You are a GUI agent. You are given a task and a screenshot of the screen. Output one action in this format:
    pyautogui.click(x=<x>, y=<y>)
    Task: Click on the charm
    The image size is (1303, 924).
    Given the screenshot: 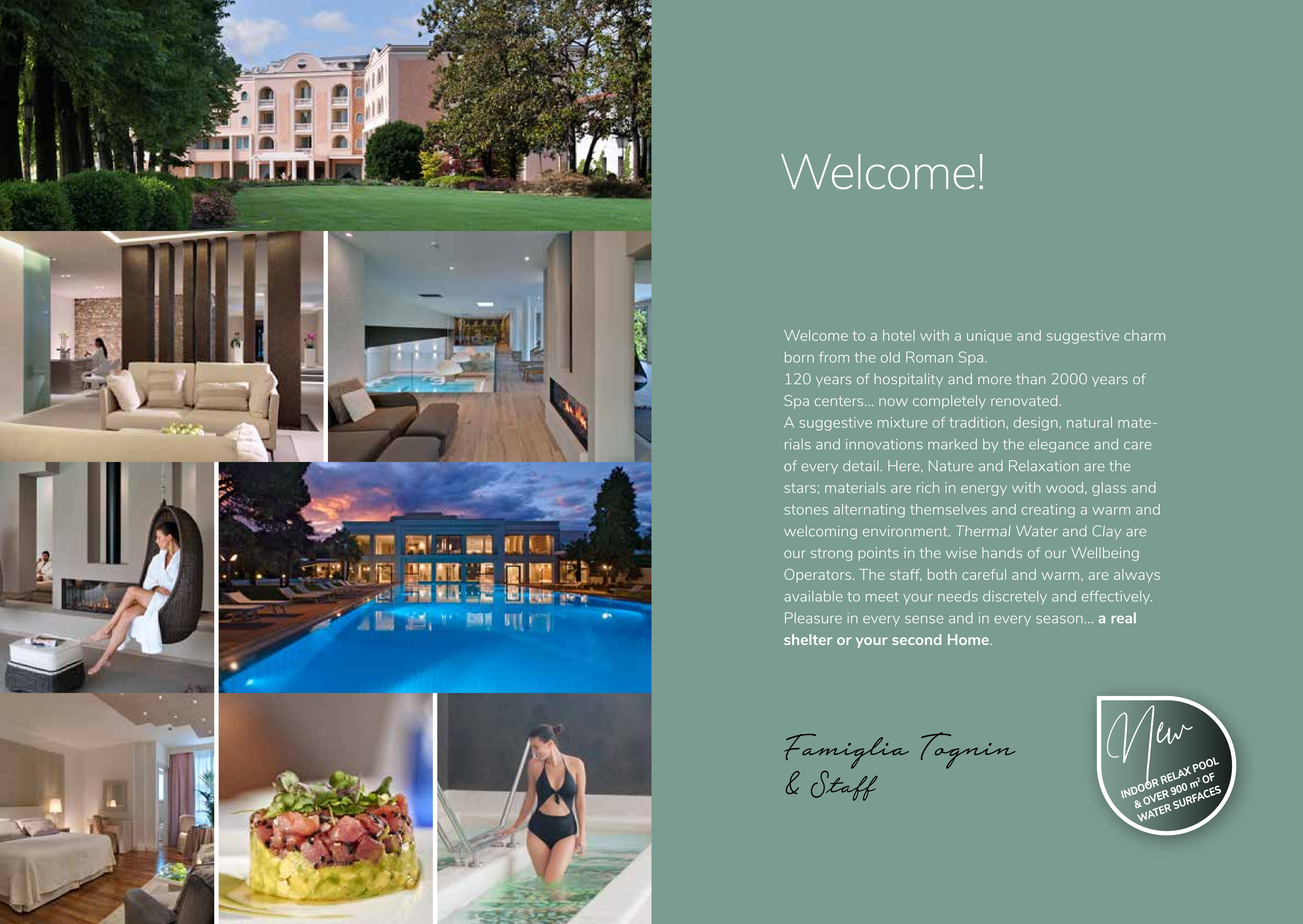 What is the action you would take?
    pyautogui.click(x=1144, y=335)
